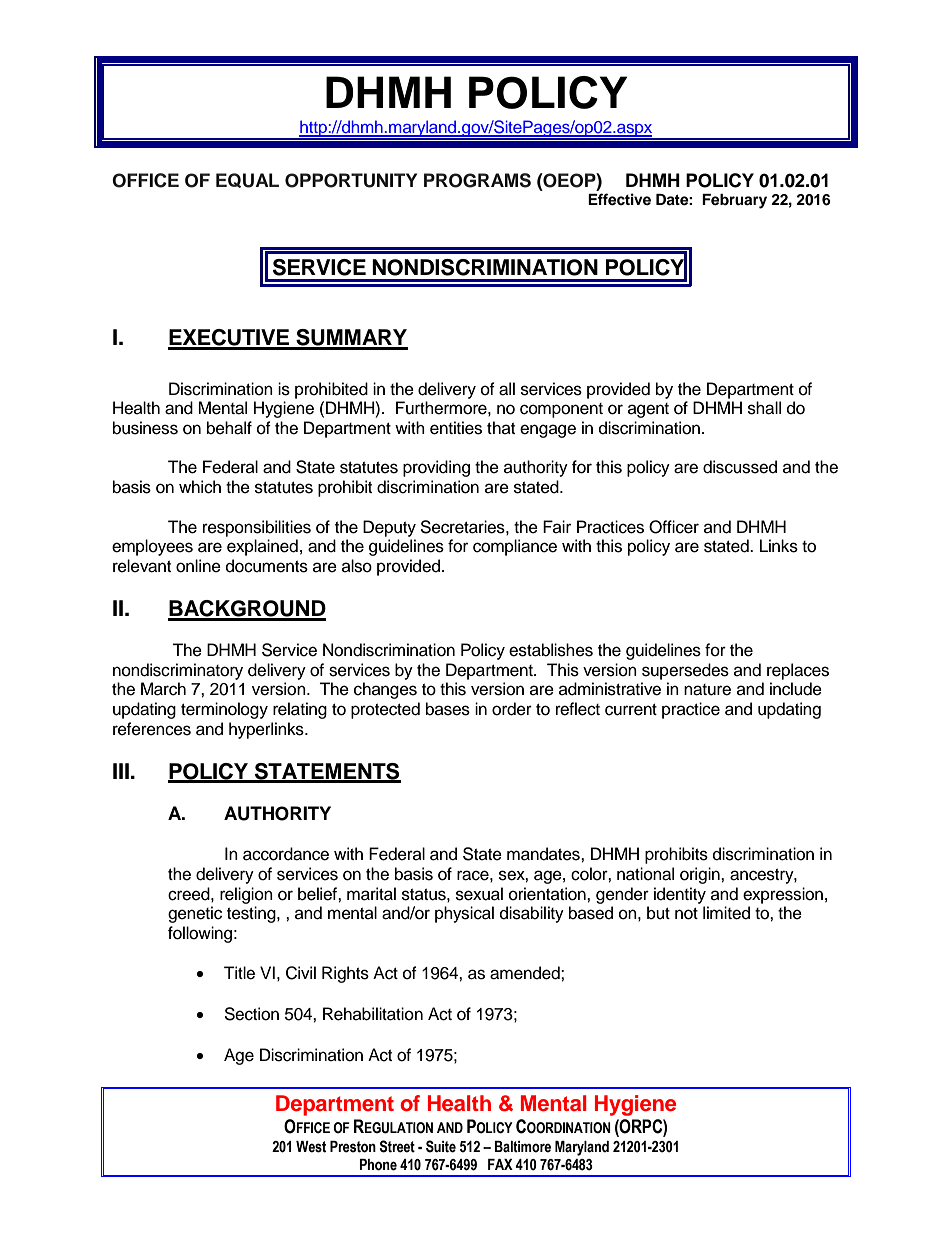 The image size is (952, 1233). What do you see at coordinates (515, 547) in the screenshot?
I see `compliance` at bounding box center [515, 547].
